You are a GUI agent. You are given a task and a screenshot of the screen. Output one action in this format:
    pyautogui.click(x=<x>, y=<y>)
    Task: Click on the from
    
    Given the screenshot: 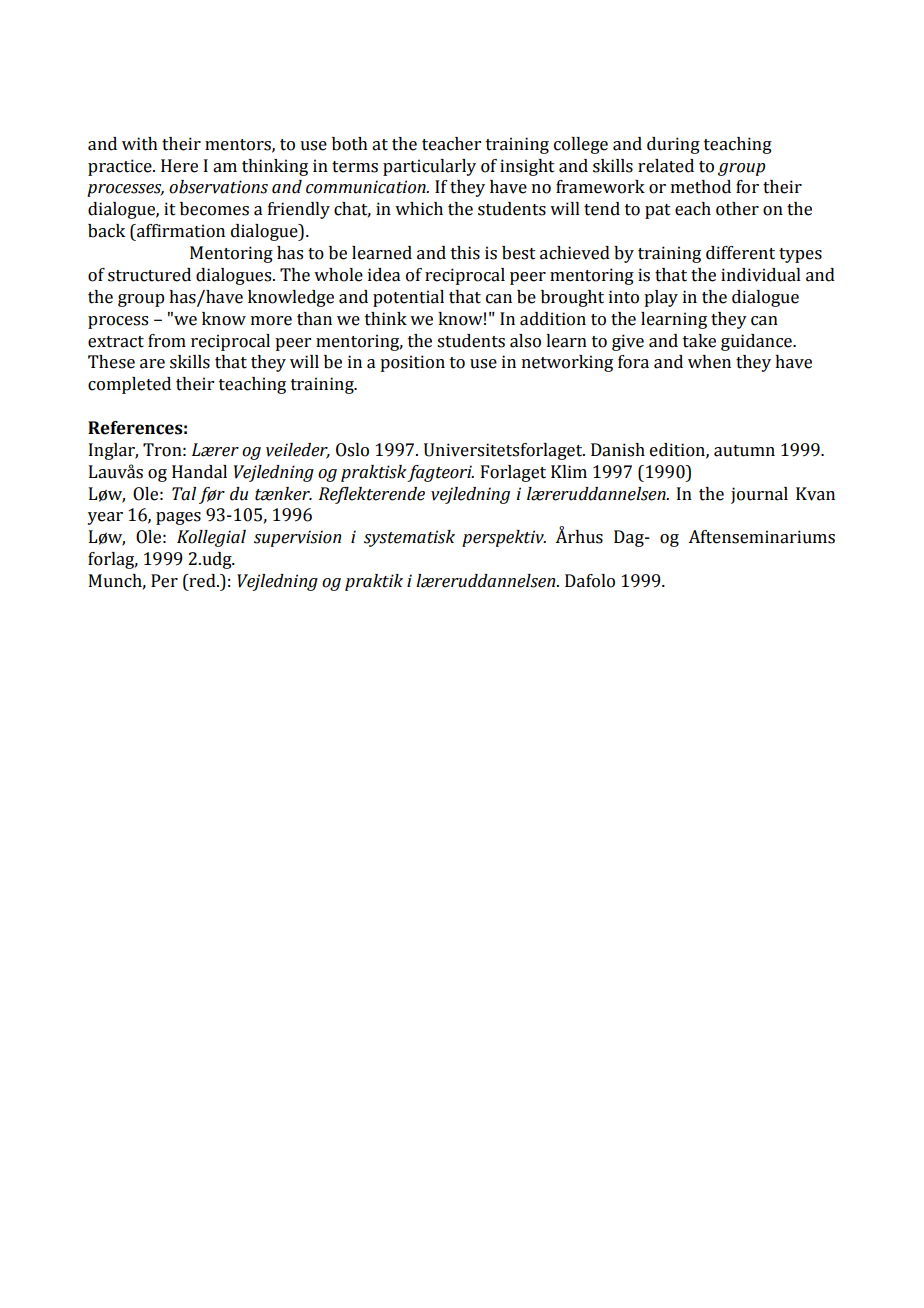 What is the action you would take?
    pyautogui.click(x=167, y=341)
